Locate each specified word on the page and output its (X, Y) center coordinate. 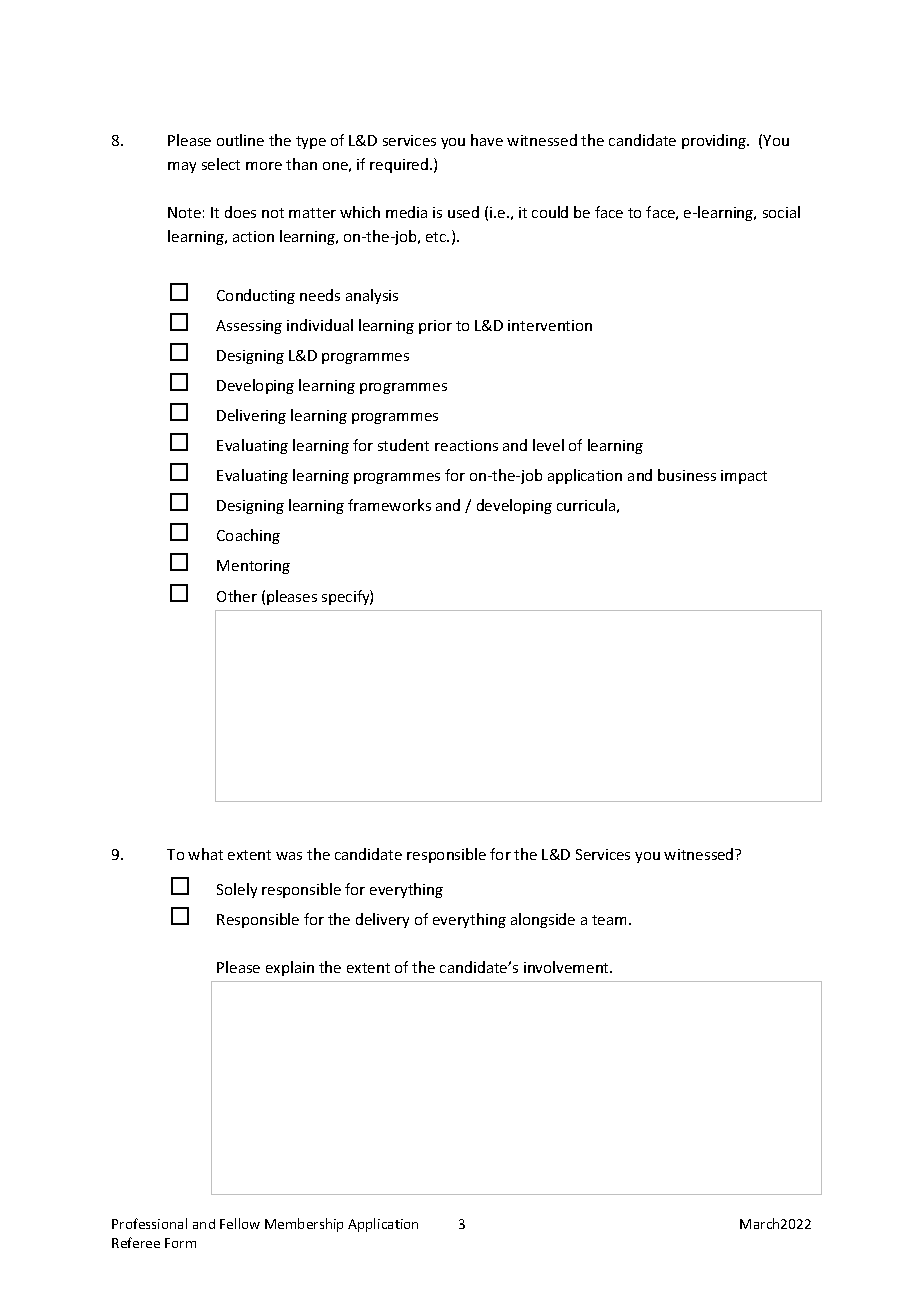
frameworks (389, 505)
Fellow (240, 1223)
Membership (304, 1225)
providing (715, 141)
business (687, 475)
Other (237, 596)
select (221, 164)
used (463, 212)
